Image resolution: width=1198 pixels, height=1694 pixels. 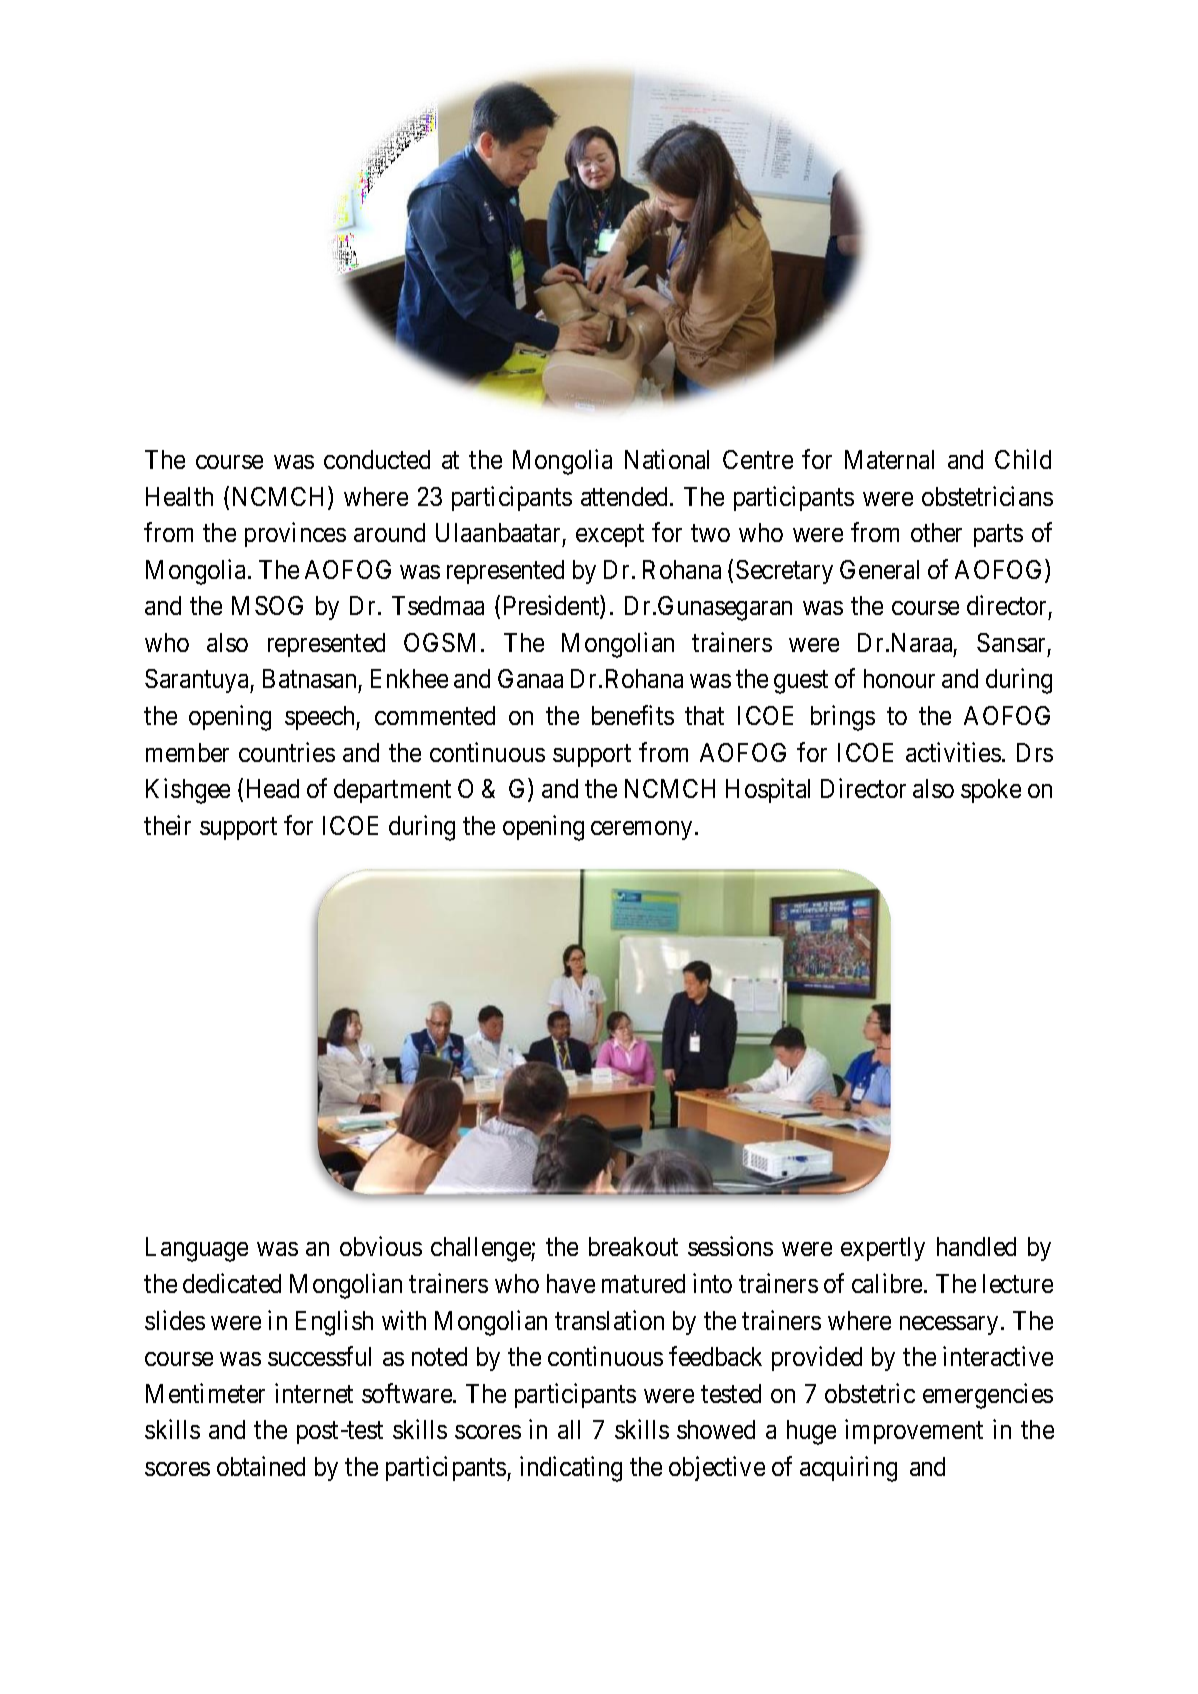 I want to click on improvement, so click(x=914, y=1431).
